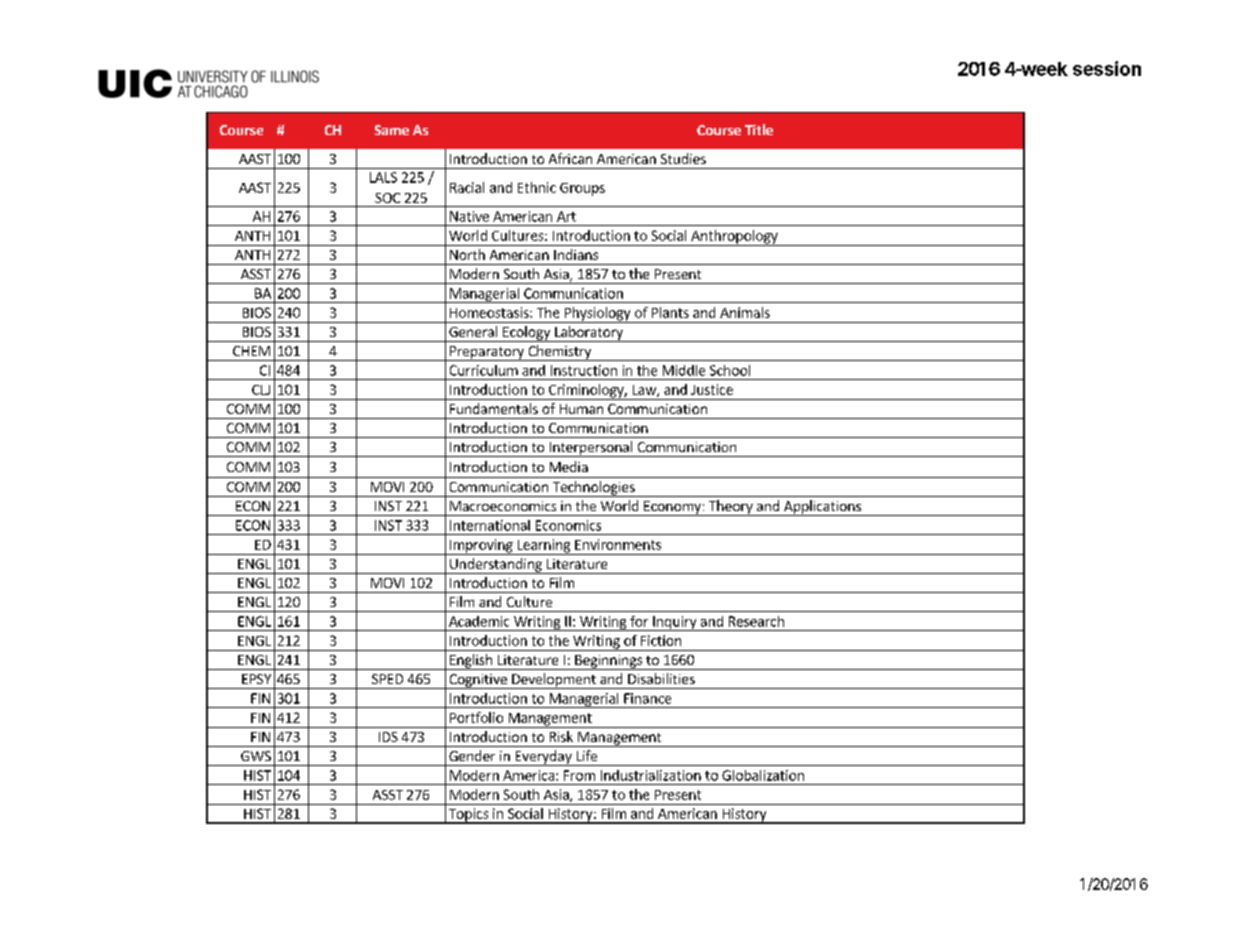  Describe the element at coordinates (670, 312) in the screenshot. I see `Plants` at that location.
